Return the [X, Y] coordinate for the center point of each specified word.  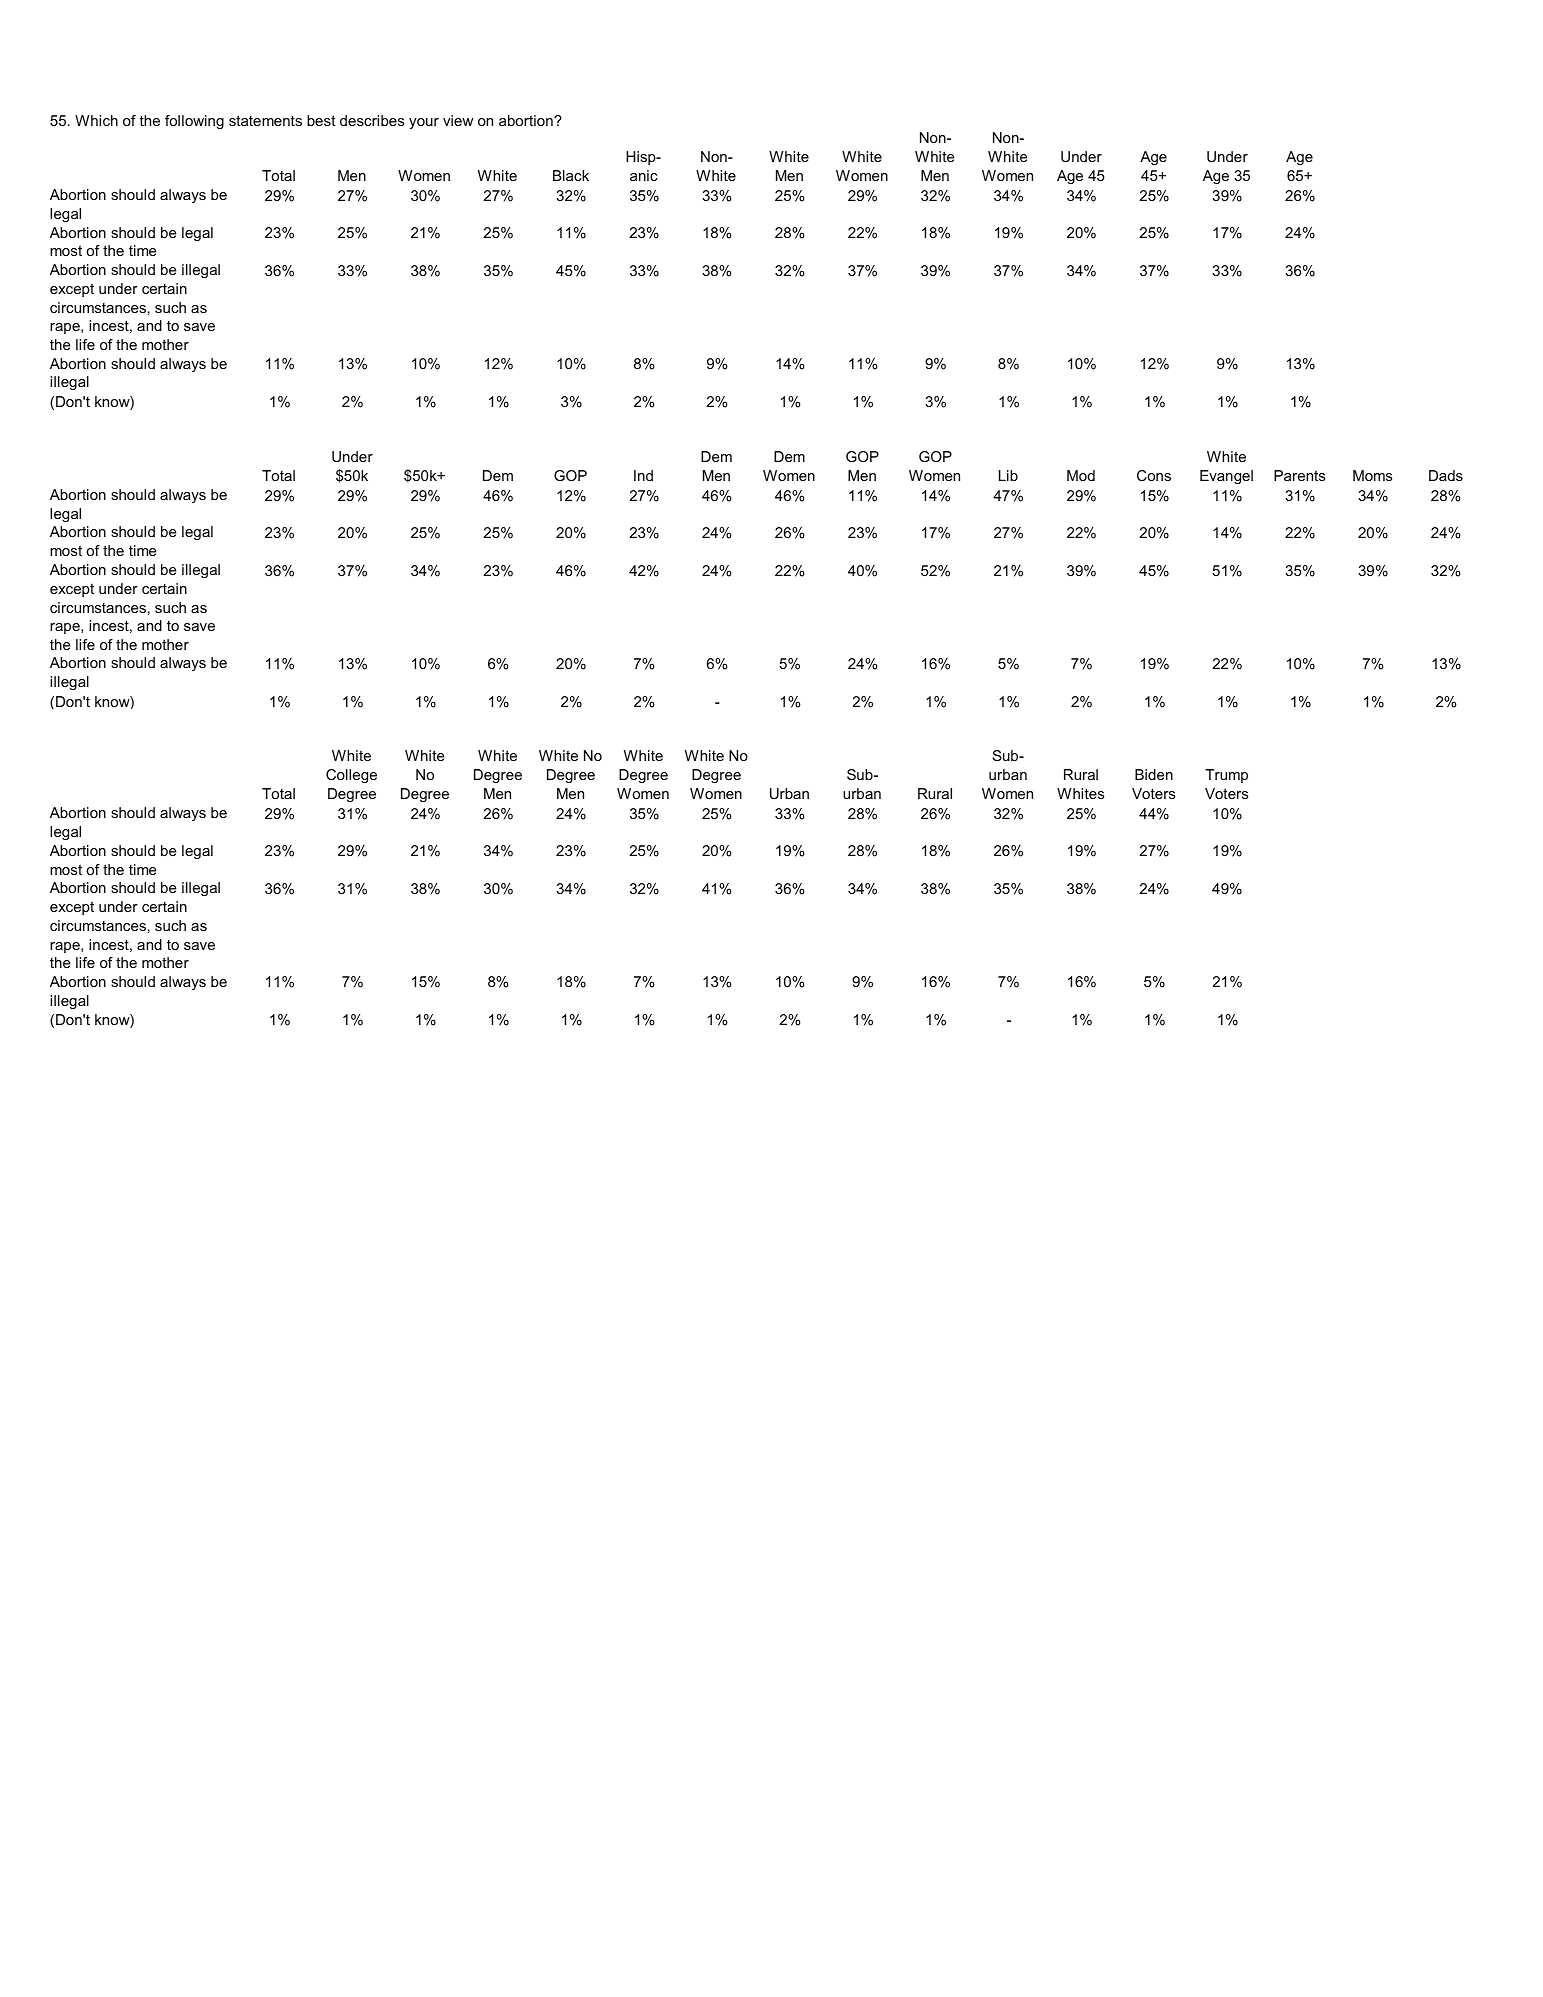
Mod [1081, 475]
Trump [1226, 776]
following [194, 122]
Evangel [1226, 477]
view [458, 120]
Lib [1008, 475]
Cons [1154, 475]
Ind [643, 475]
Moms [1372, 475]
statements [265, 120]
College [351, 776]
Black [571, 175]
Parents [1299, 475]
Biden [1154, 774]
